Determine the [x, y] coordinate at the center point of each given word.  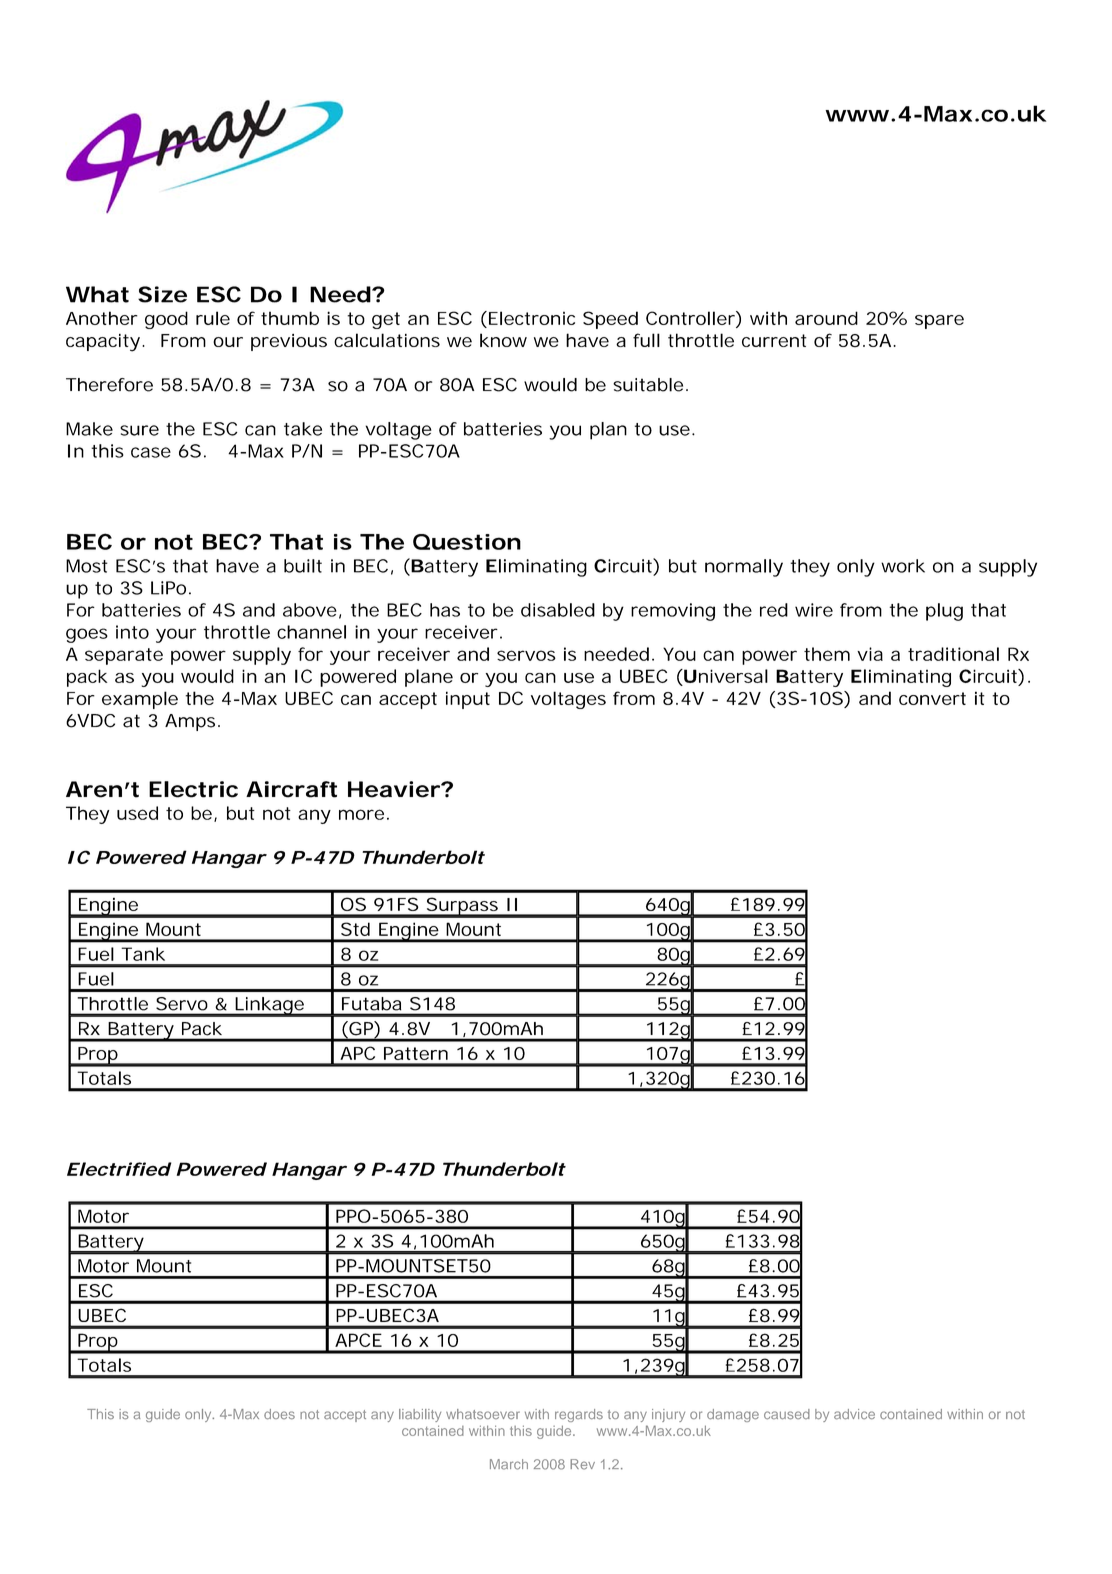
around [826, 318]
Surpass [462, 907]
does [279, 1414]
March [509, 1464]
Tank [143, 954]
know [503, 340]
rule [213, 318]
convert [932, 698]
